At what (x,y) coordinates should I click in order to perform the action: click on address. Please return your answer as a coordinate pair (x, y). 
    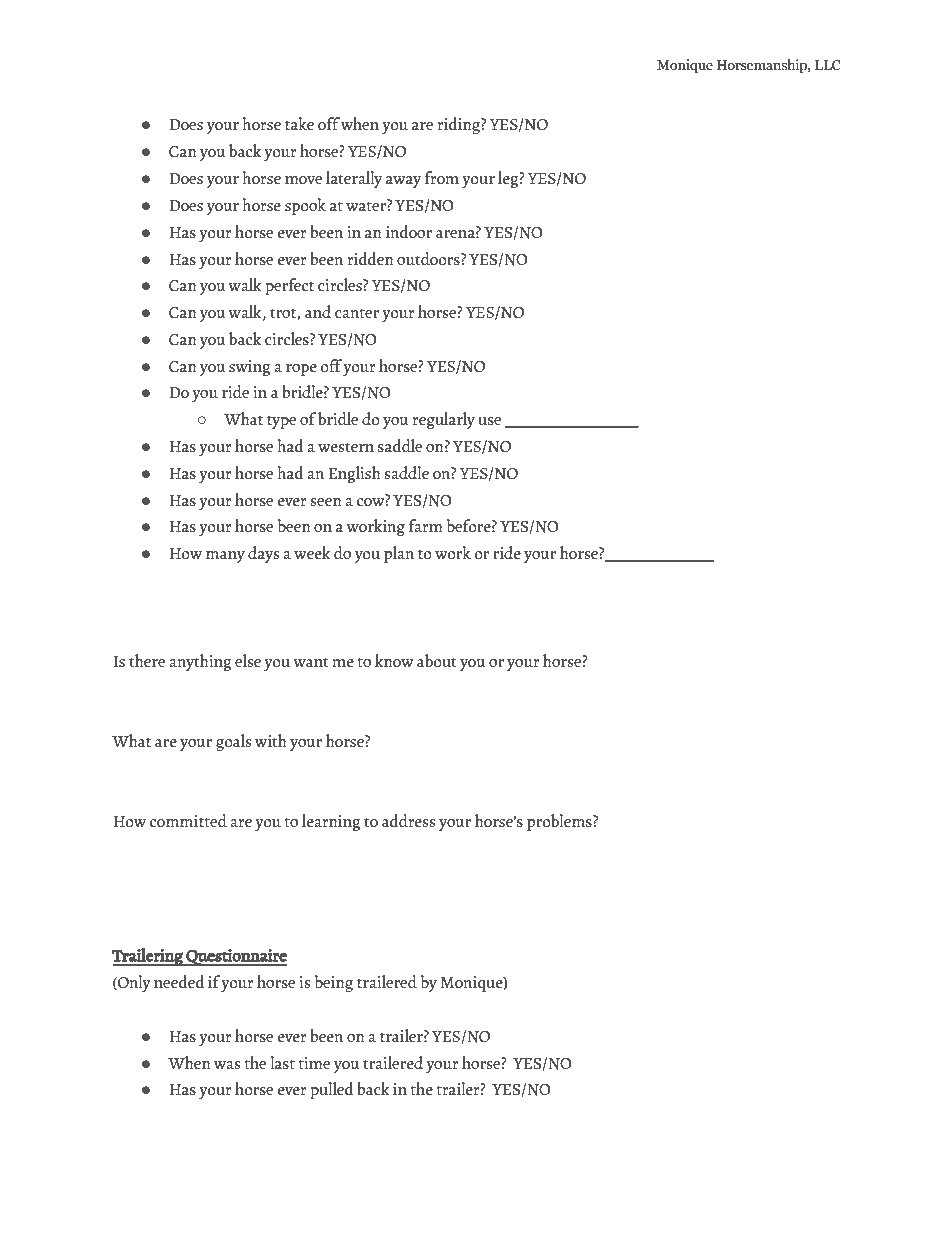
    Looking at the image, I should click on (408, 821).
